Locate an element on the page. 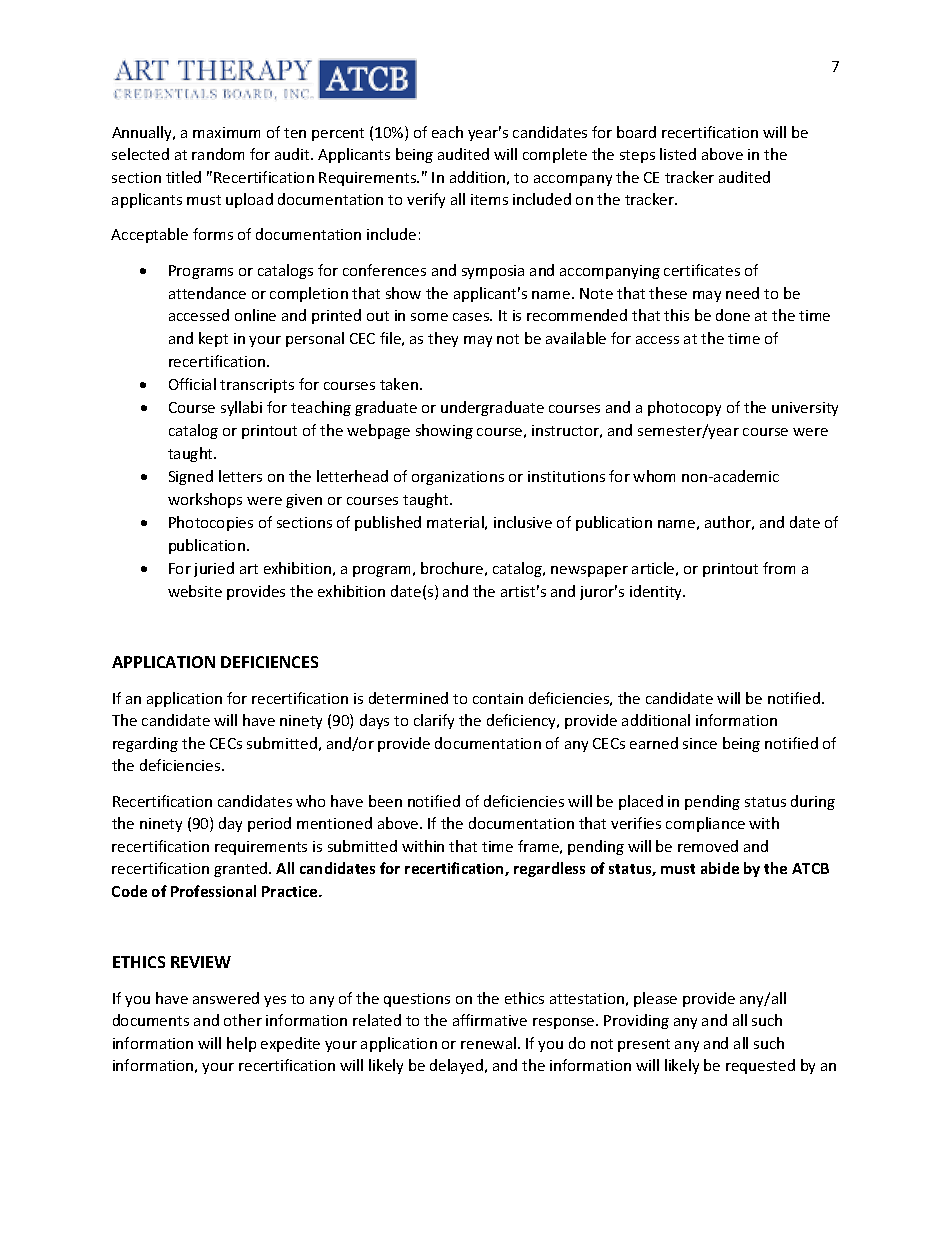  renewal is located at coordinates (488, 1043).
